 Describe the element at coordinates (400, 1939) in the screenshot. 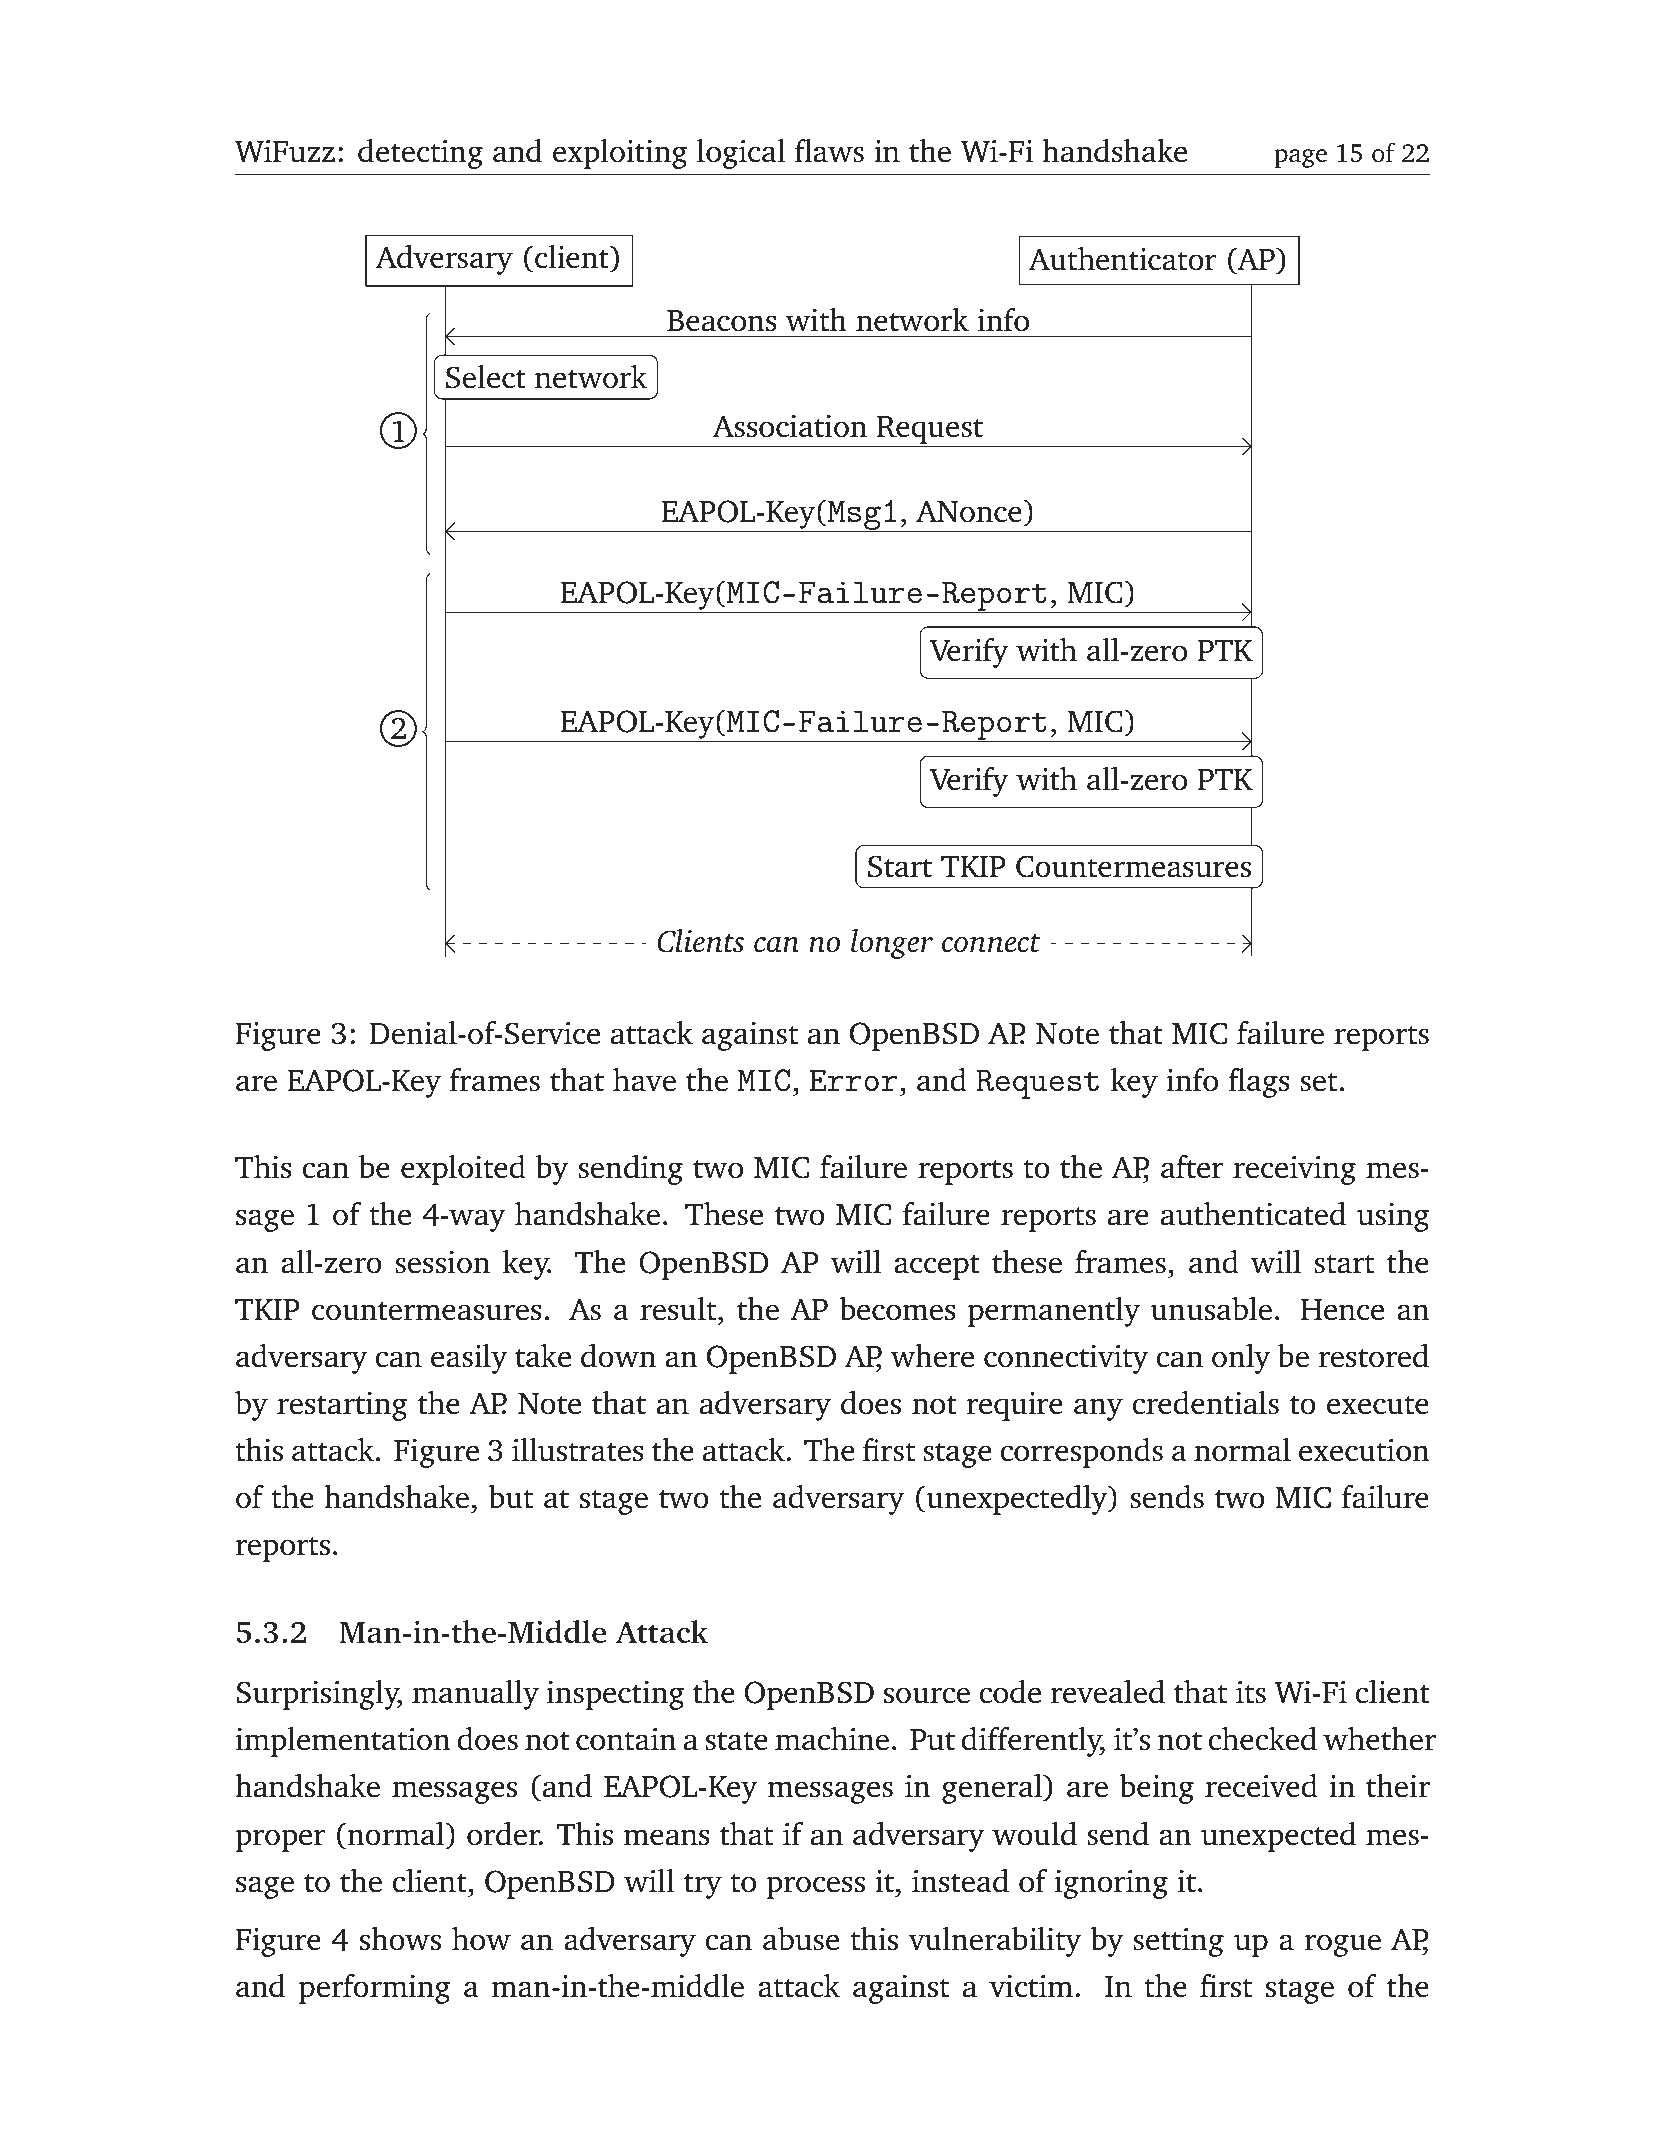

I see `shows` at that location.
